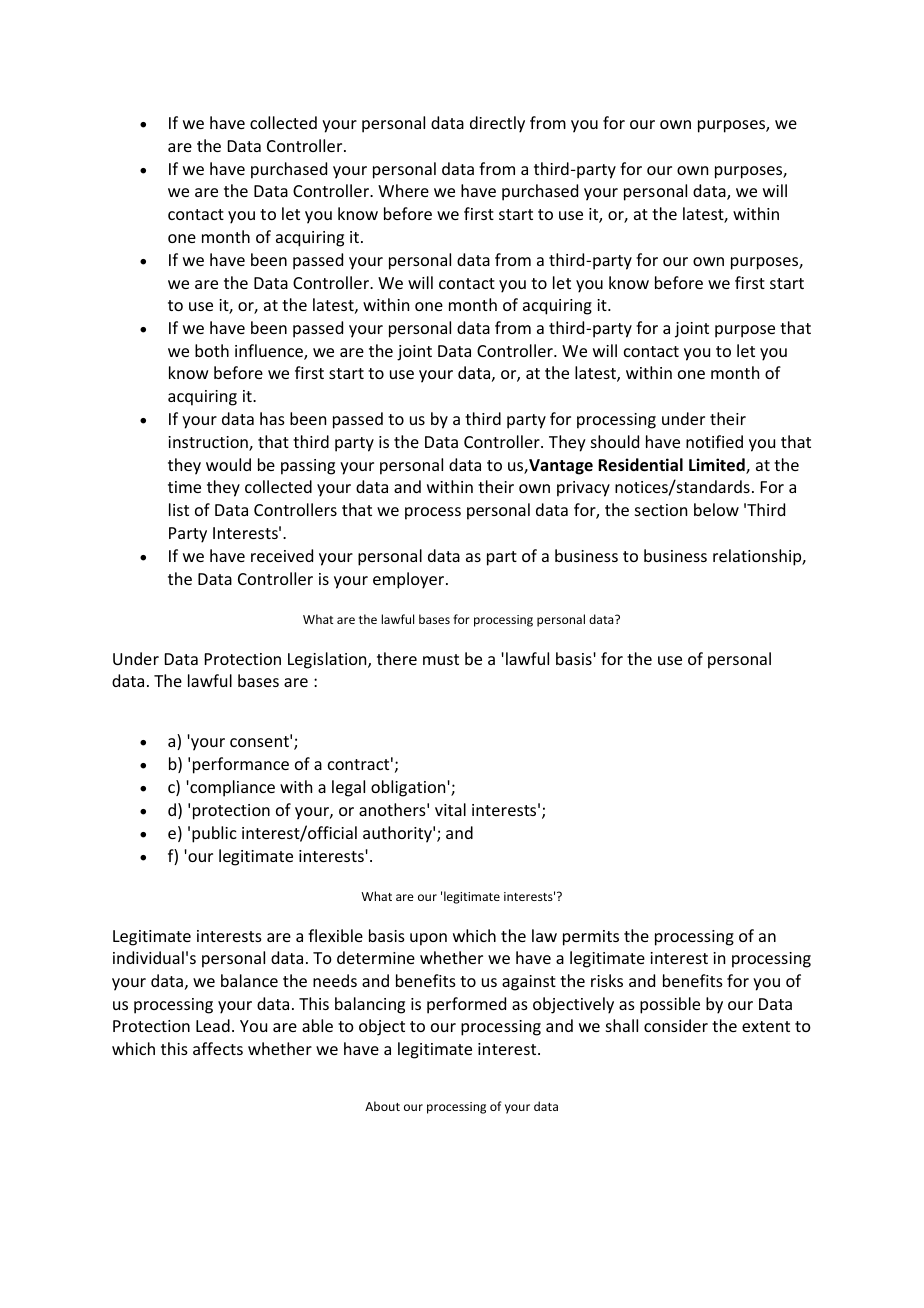  I want to click on directly, so click(497, 124).
